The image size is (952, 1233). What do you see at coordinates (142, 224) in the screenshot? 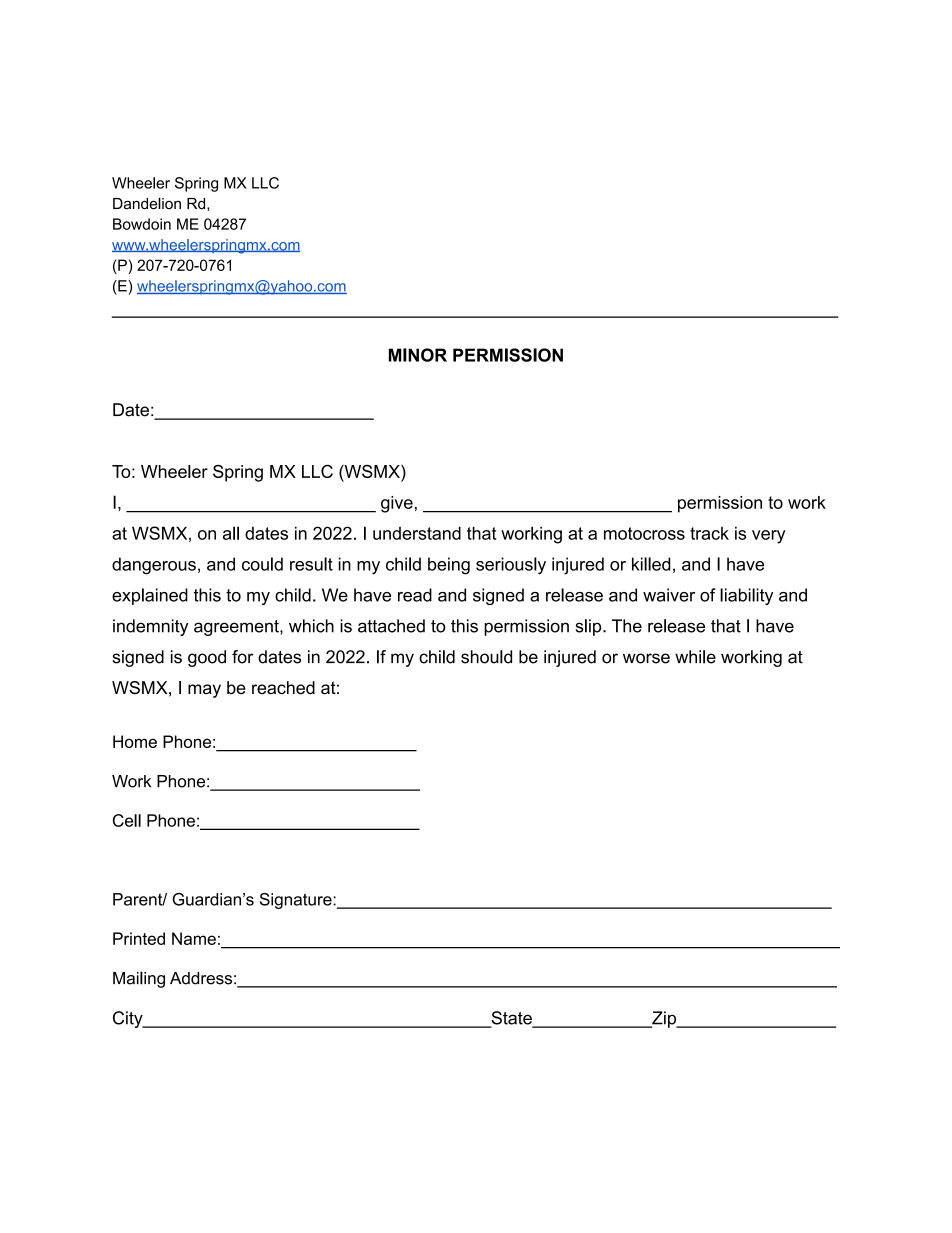
I see `Bowdoin` at bounding box center [142, 224].
